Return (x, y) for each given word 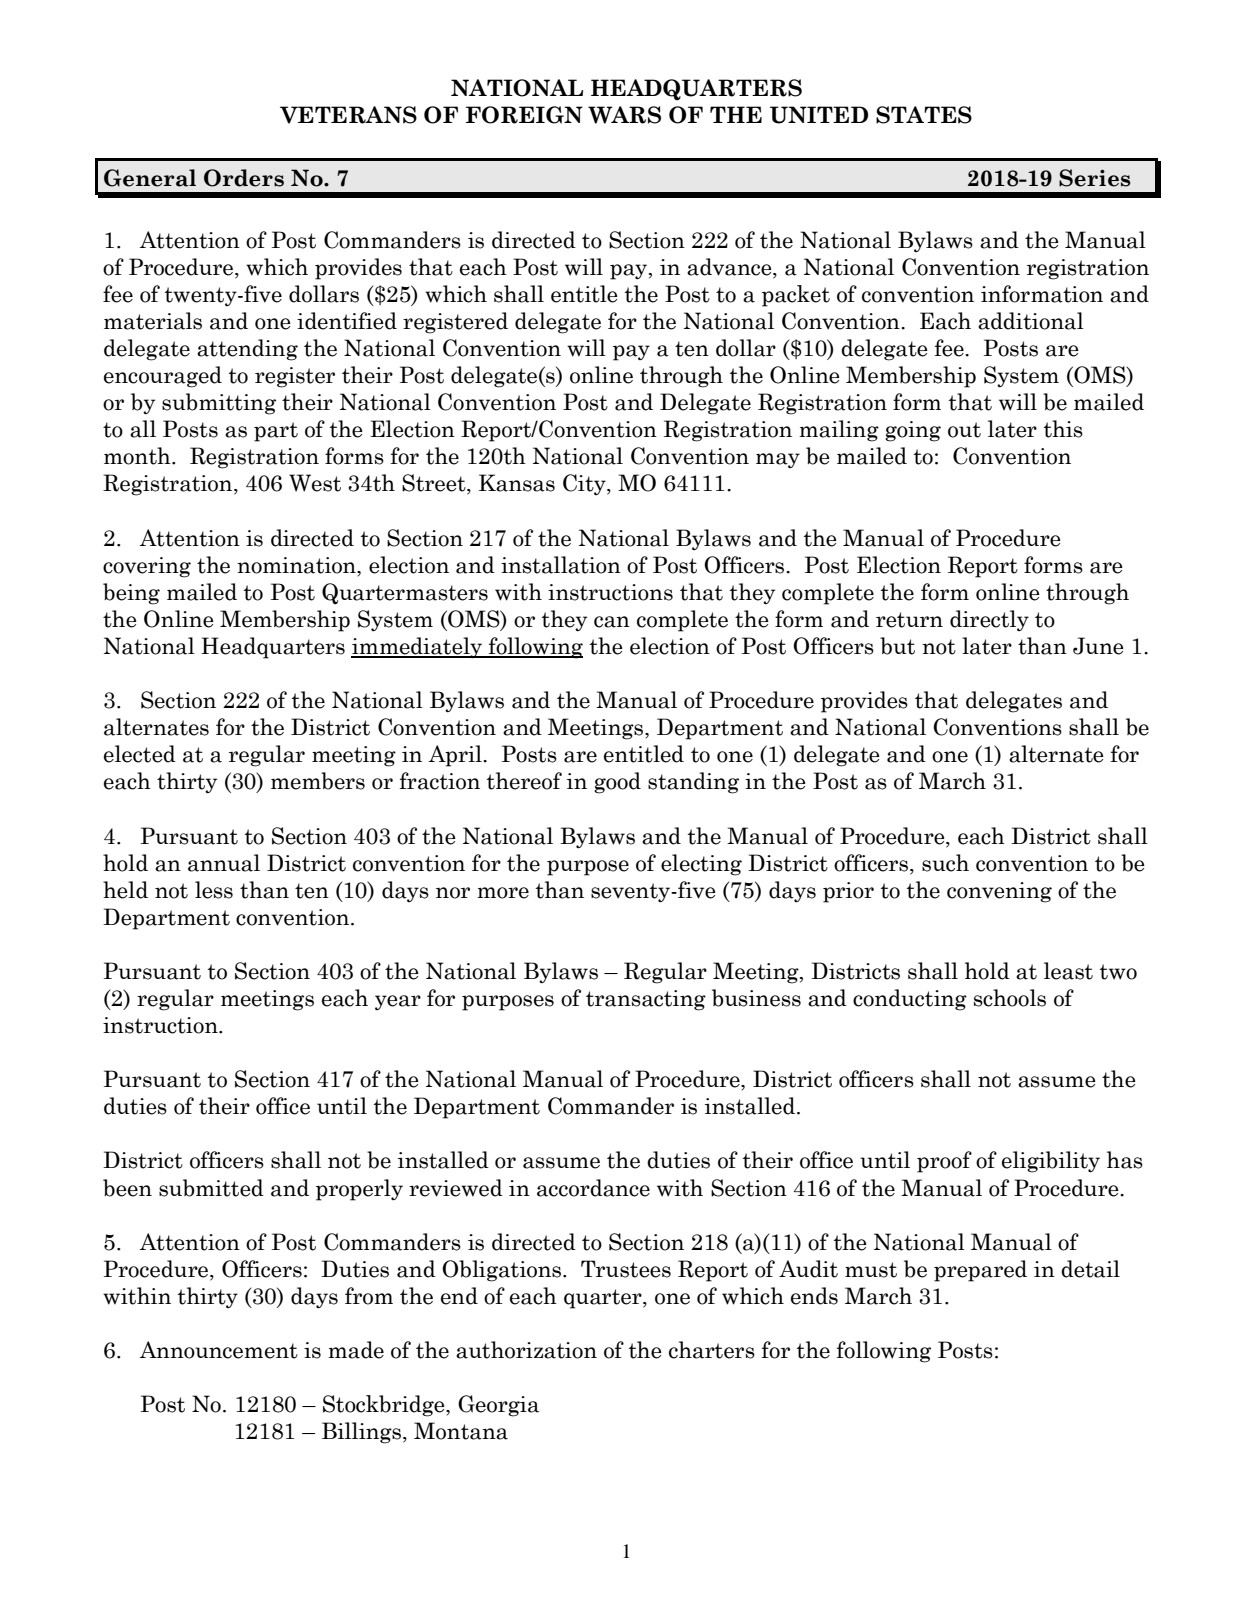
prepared (980, 1271)
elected (140, 754)
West (315, 483)
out (964, 430)
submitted (211, 1188)
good (617, 783)
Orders (244, 178)
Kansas (517, 483)
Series (1094, 178)
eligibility (1051, 1162)
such (945, 863)
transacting (646, 1000)
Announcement (218, 1350)
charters (712, 1350)
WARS (624, 115)
